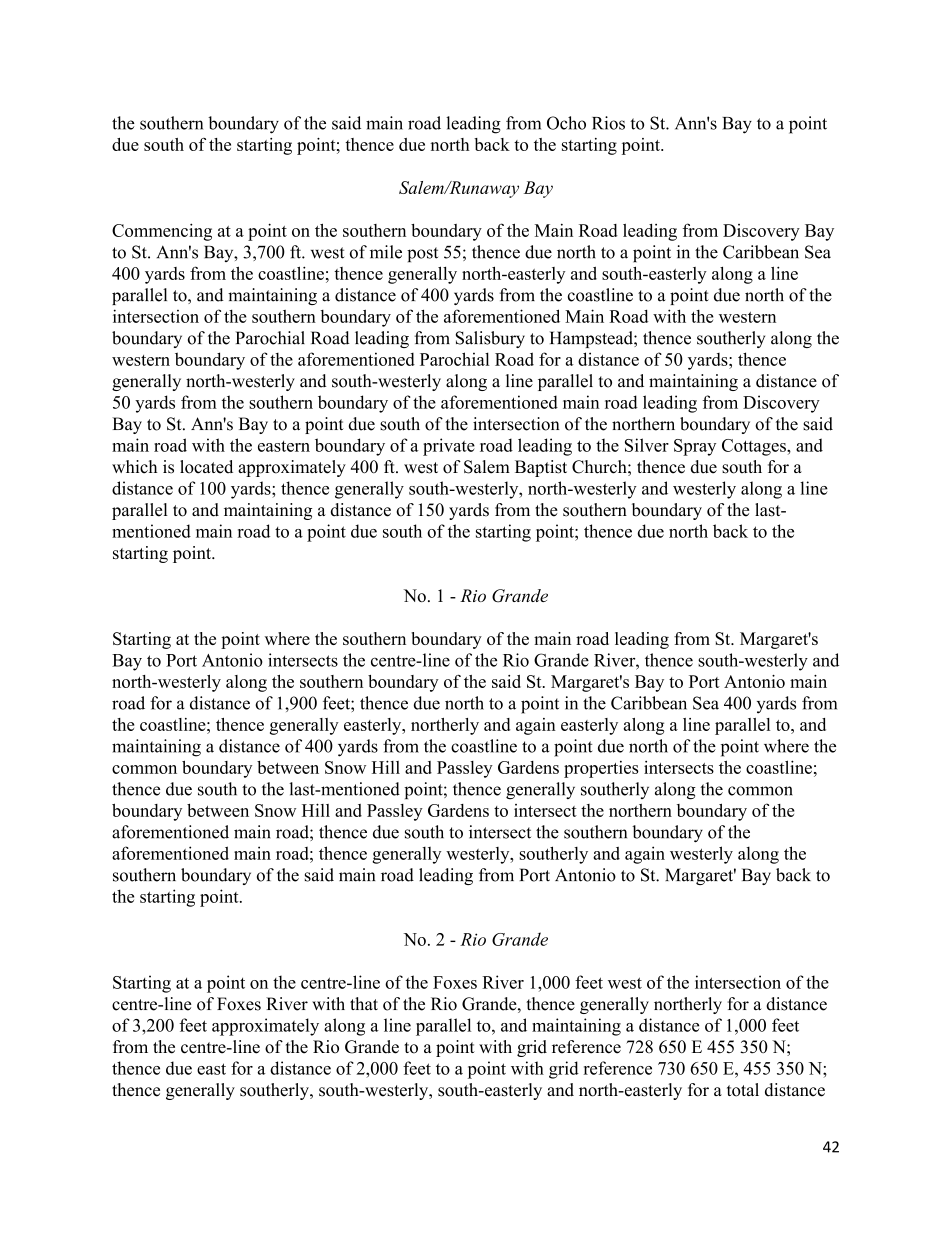 The height and width of the document is (1233, 952). What do you see at coordinates (695, 447) in the document?
I see `Spray` at bounding box center [695, 447].
